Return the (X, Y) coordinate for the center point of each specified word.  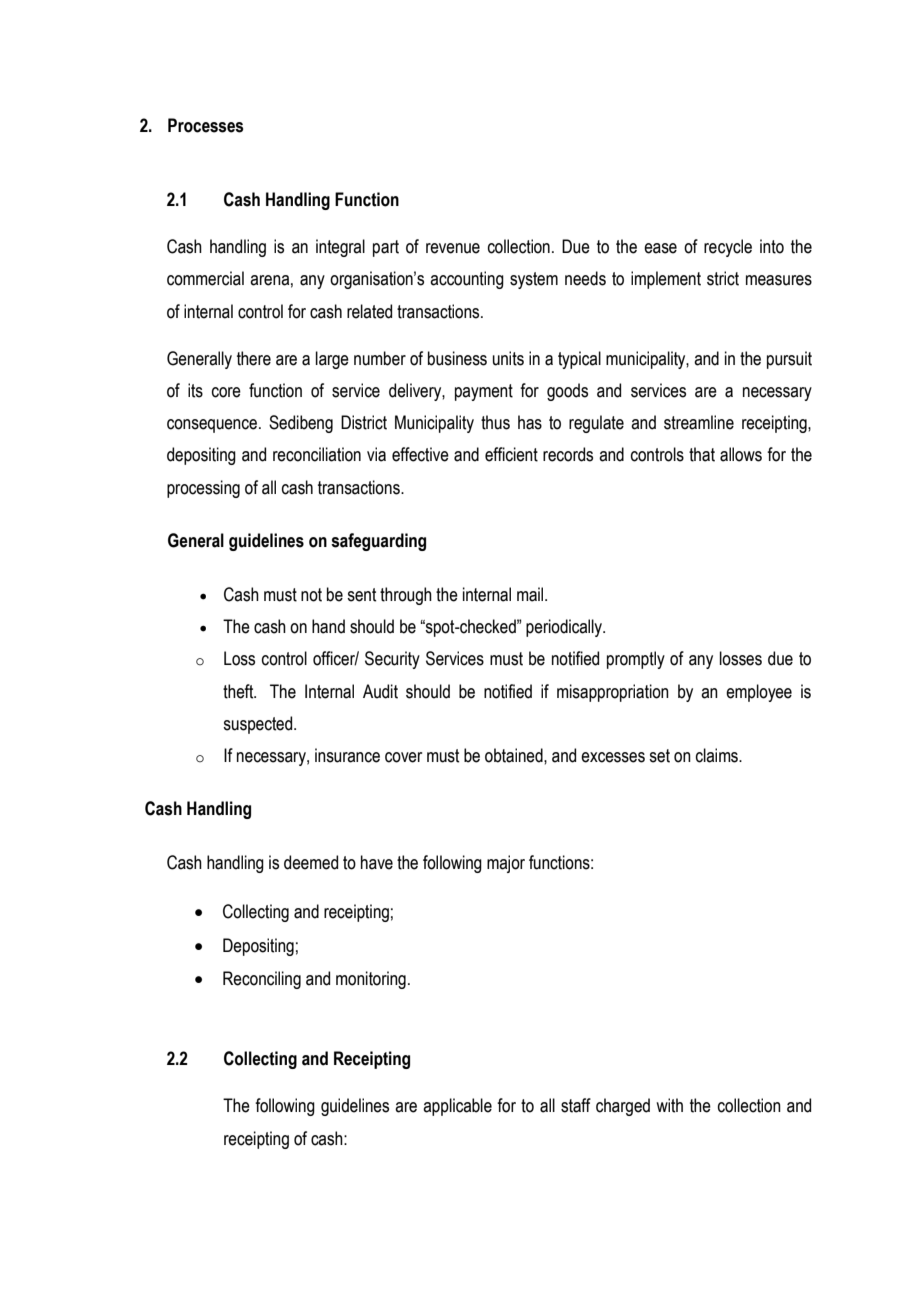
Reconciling (262, 980)
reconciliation (317, 454)
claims (718, 755)
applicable (457, 1107)
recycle (728, 248)
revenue (453, 248)
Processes (205, 125)
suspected (259, 725)
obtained (515, 755)
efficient (511, 454)
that (702, 454)
